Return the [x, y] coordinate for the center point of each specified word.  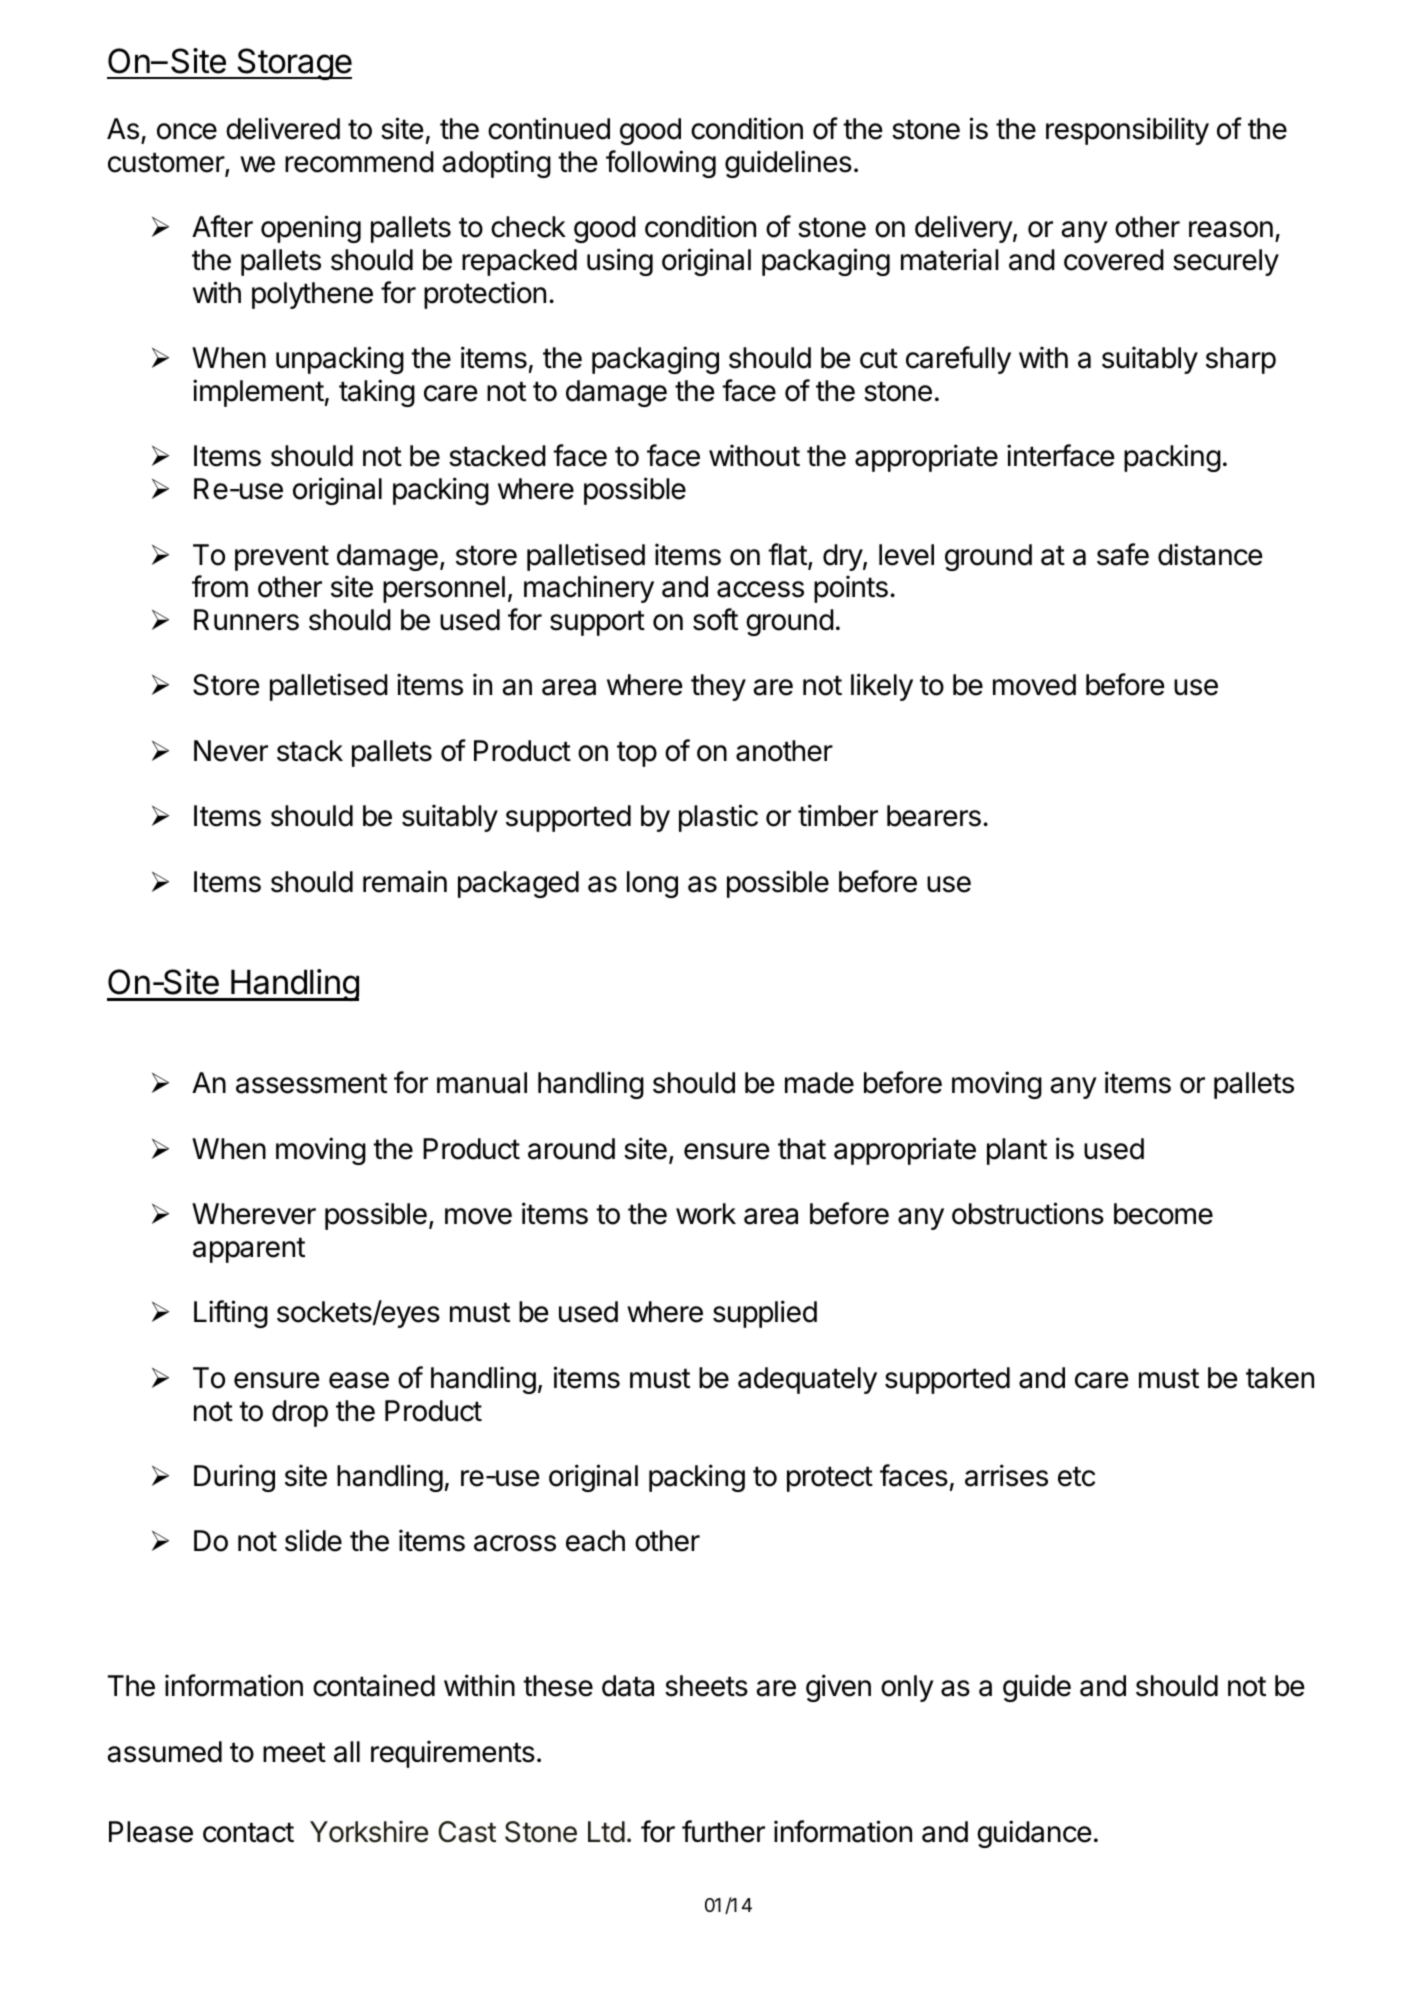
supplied [765, 1314]
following [661, 164]
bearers [934, 816]
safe [1123, 554]
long [652, 884]
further [723, 1831]
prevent [282, 558]
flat [787, 554]
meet [294, 1752]
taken [1280, 1378]
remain [405, 881]
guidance [1034, 1834]
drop [300, 1413]
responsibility [1127, 131]
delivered [283, 128]
